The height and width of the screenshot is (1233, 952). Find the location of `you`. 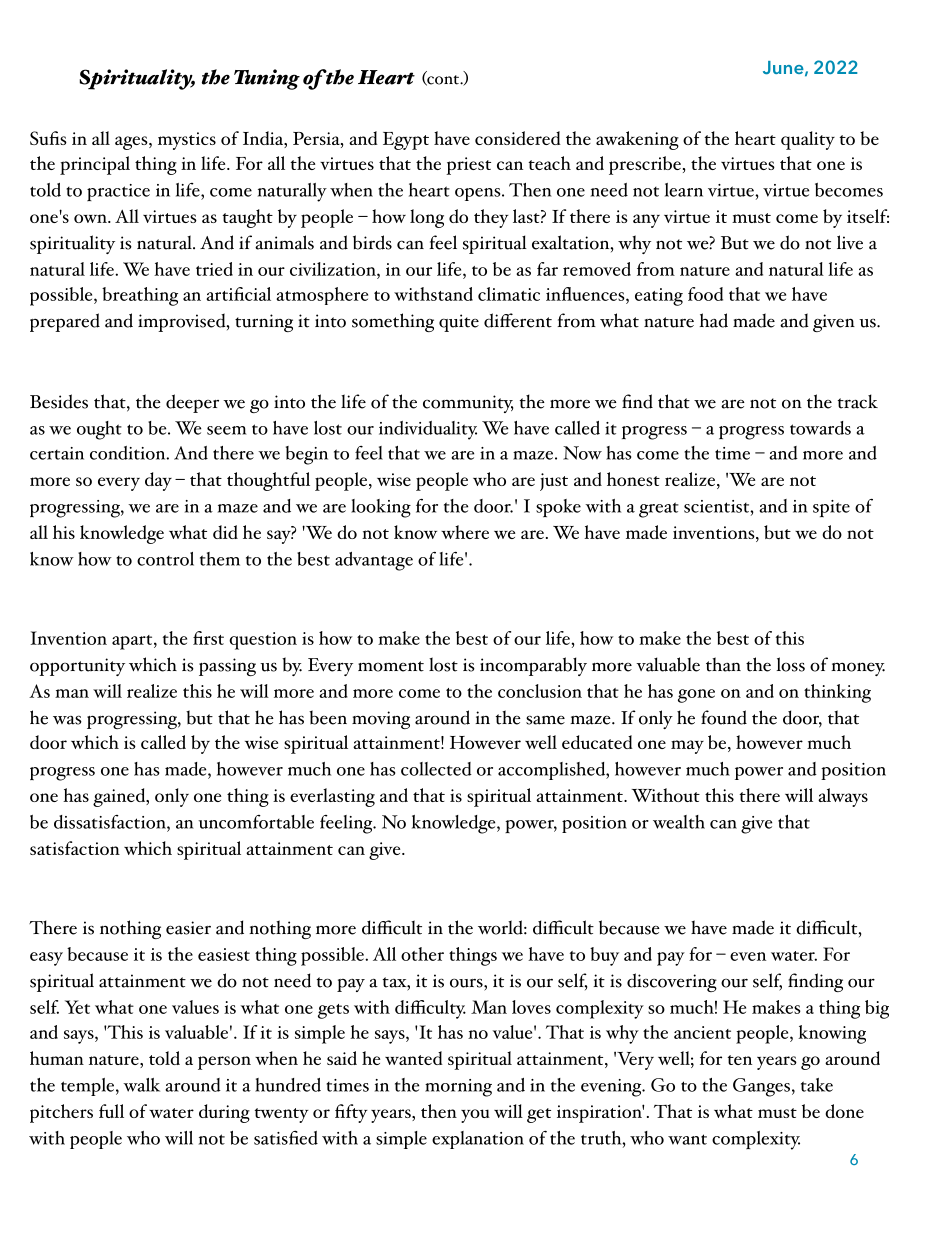

you is located at coordinates (475, 1116).
